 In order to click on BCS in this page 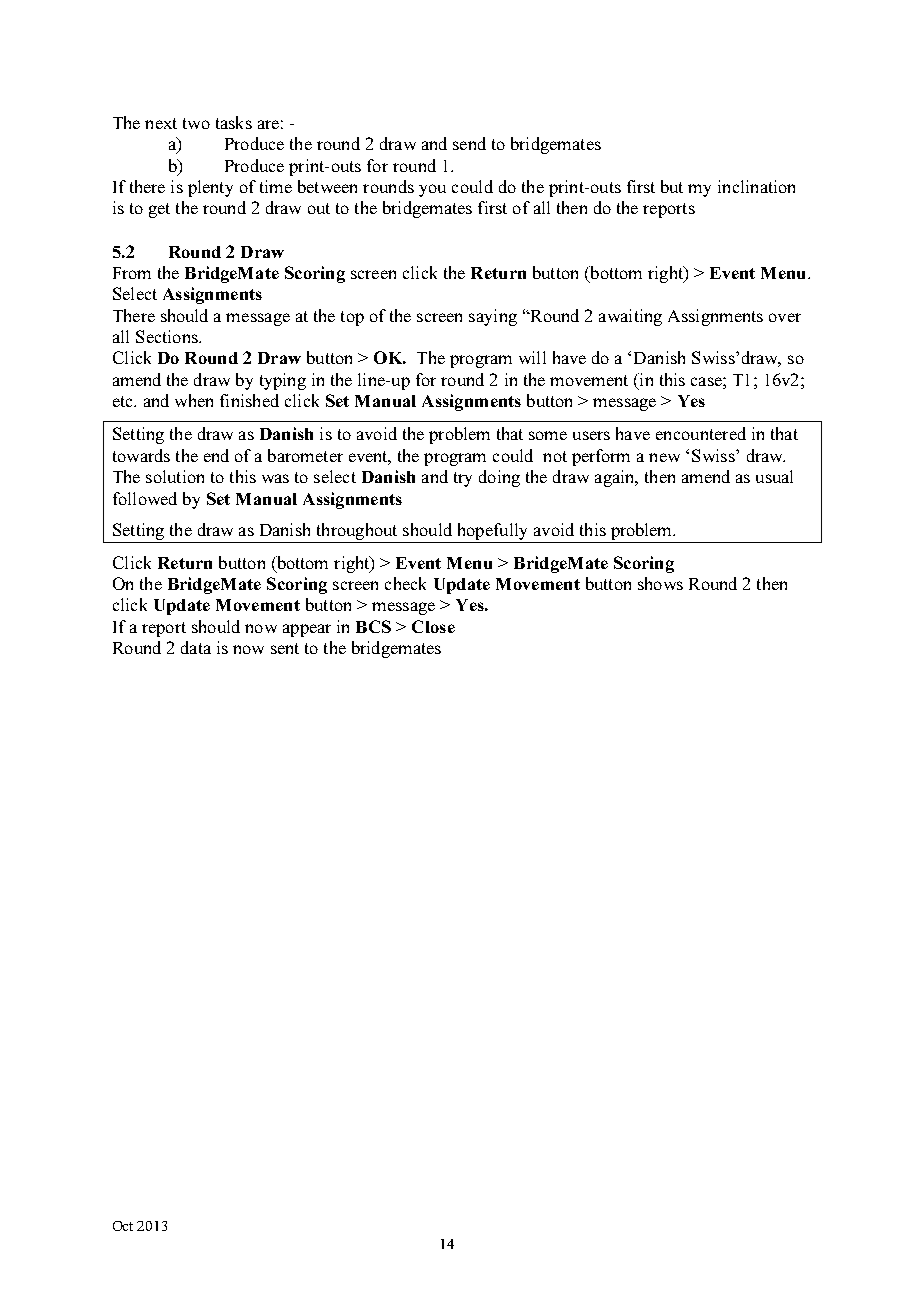, I will do `click(373, 626)`.
